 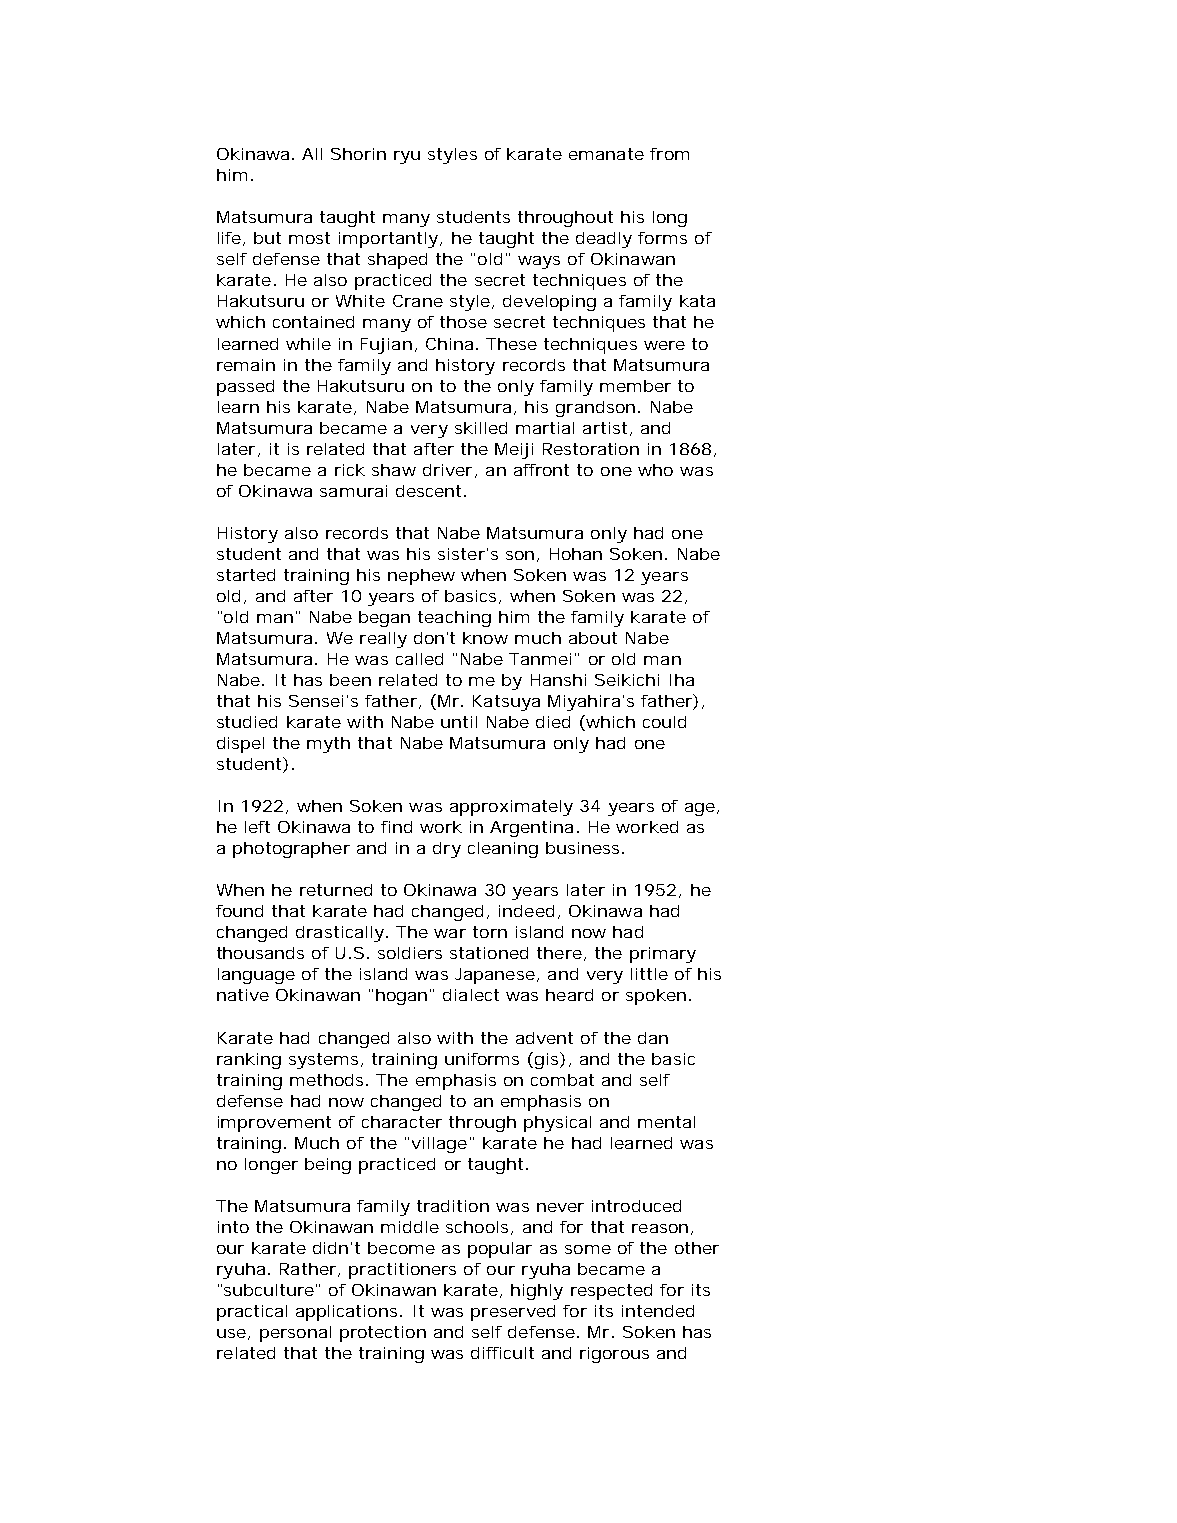 I want to click on about, so click(x=593, y=638).
